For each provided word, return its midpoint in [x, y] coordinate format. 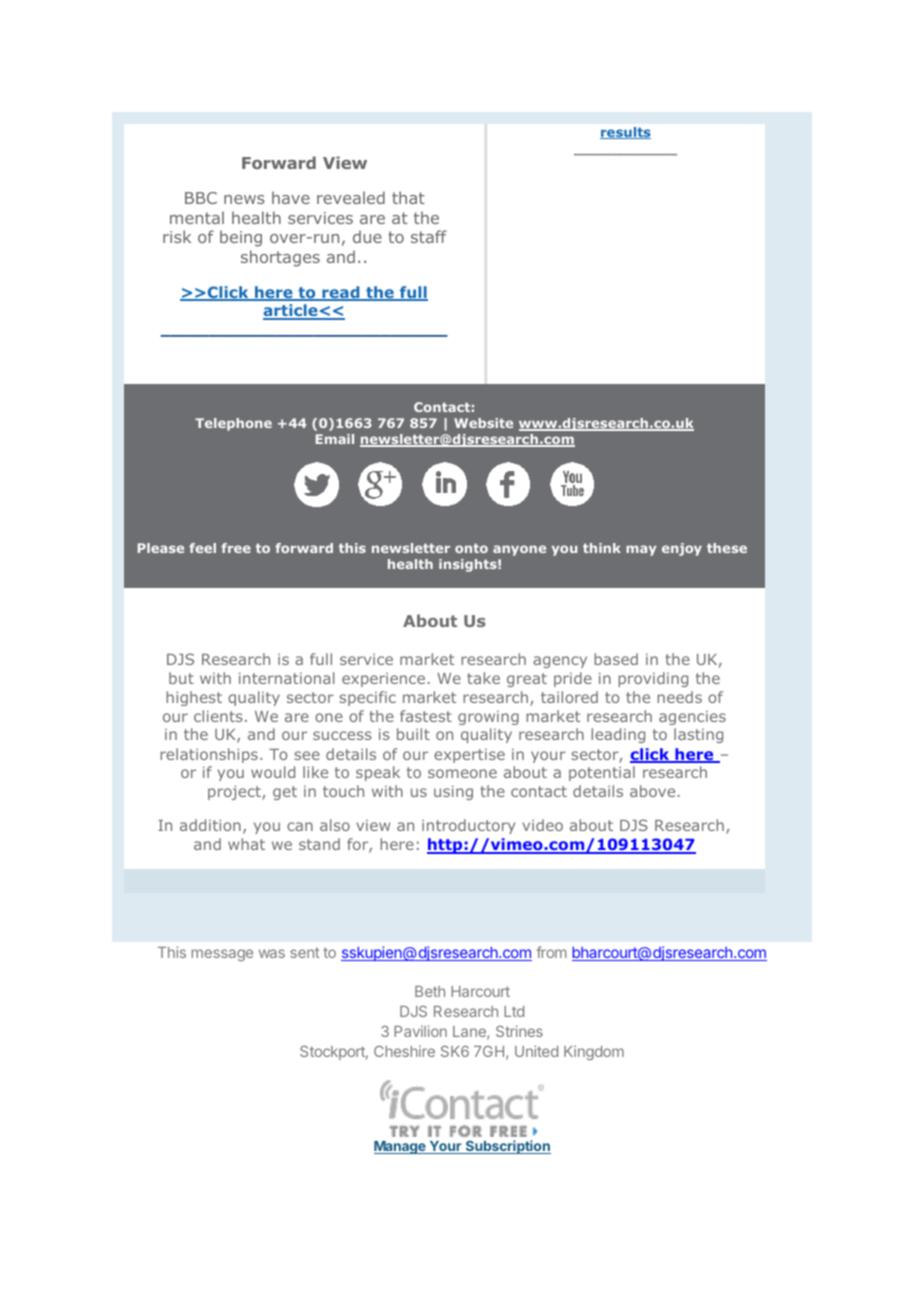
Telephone [233, 424]
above [652, 791]
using [453, 793]
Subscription [507, 1147]
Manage [401, 1147]
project [235, 793]
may [641, 550]
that [408, 197]
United [536, 1051]
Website [483, 423]
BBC [201, 198]
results [625, 133]
